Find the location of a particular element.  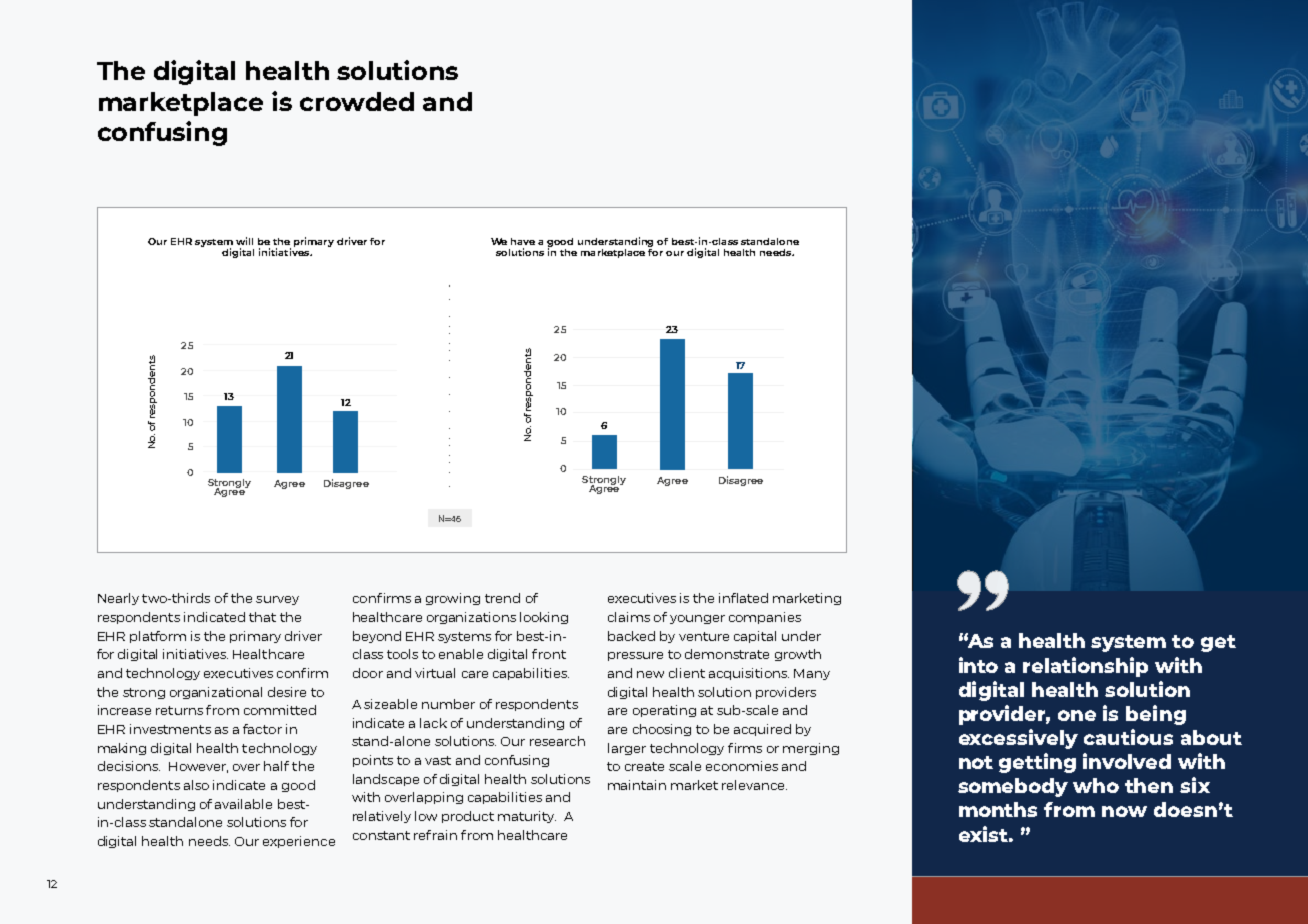

now is located at coordinates (1124, 811).
